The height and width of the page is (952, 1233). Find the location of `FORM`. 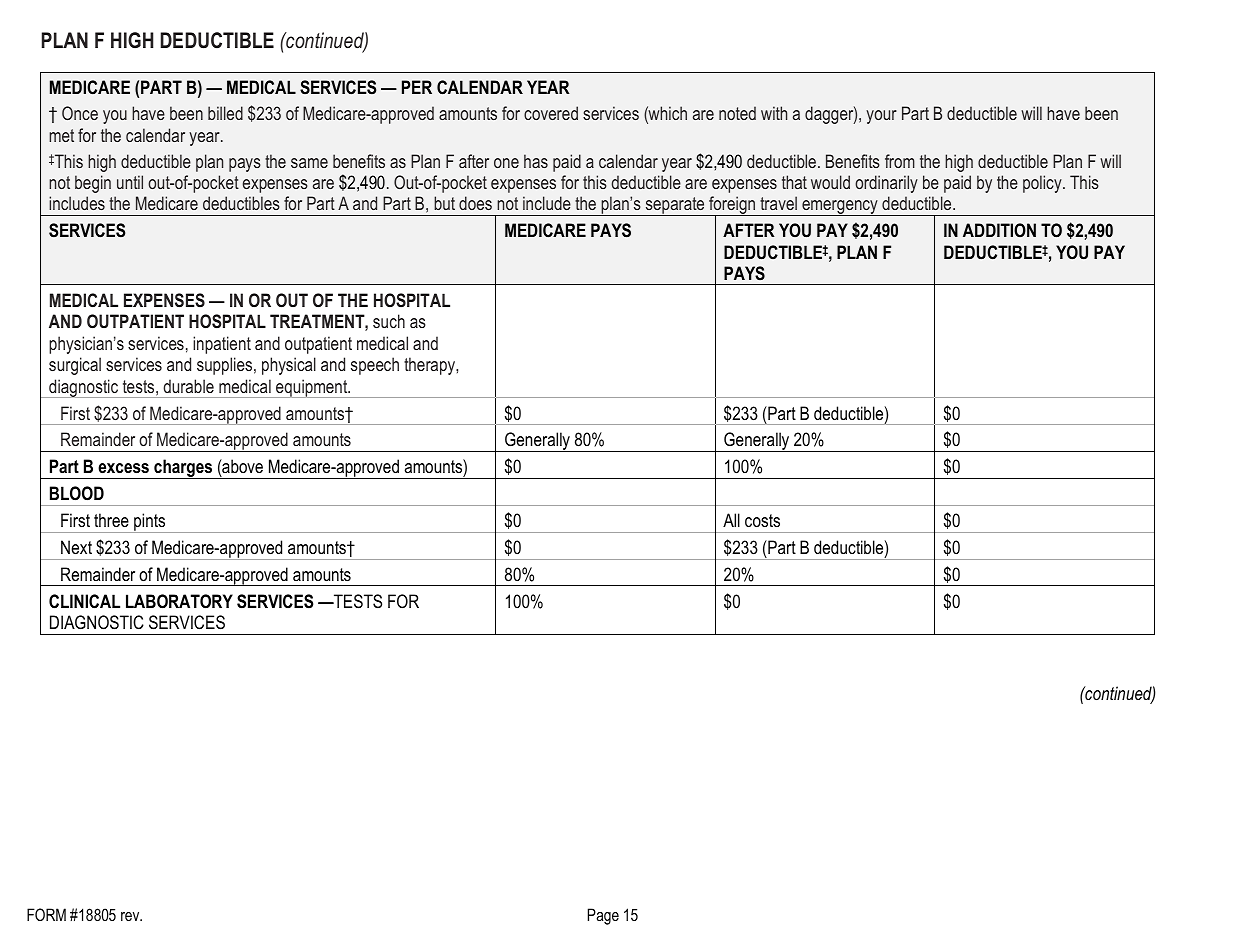

FORM is located at coordinates (46, 914).
